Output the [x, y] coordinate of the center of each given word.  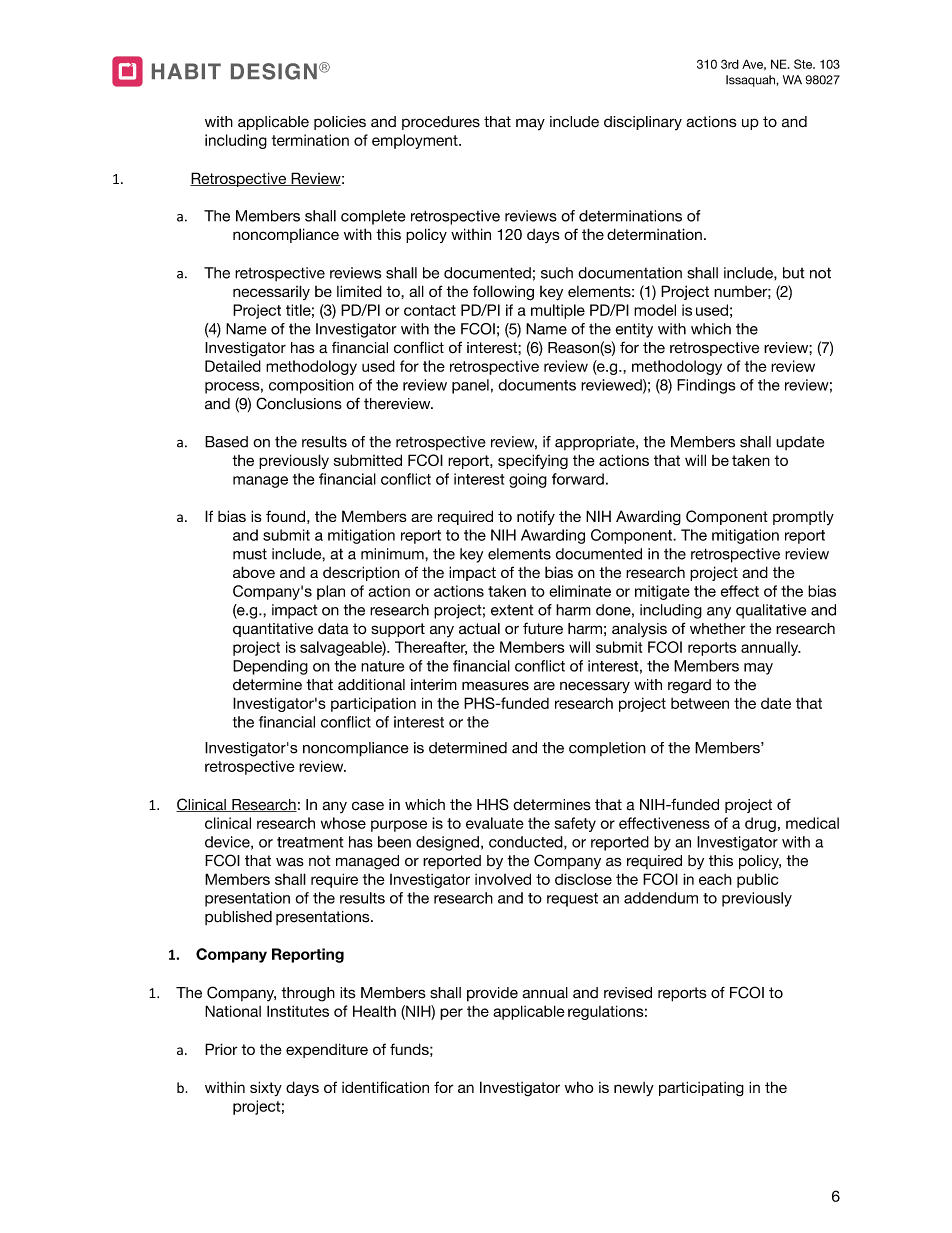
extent [512, 610]
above [254, 572]
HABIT [186, 71]
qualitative [771, 611]
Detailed [233, 366]
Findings [706, 386]
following [503, 293]
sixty [266, 1088]
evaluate [495, 823]
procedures [441, 123]
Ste [804, 64]
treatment [310, 842]
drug [760, 824]
